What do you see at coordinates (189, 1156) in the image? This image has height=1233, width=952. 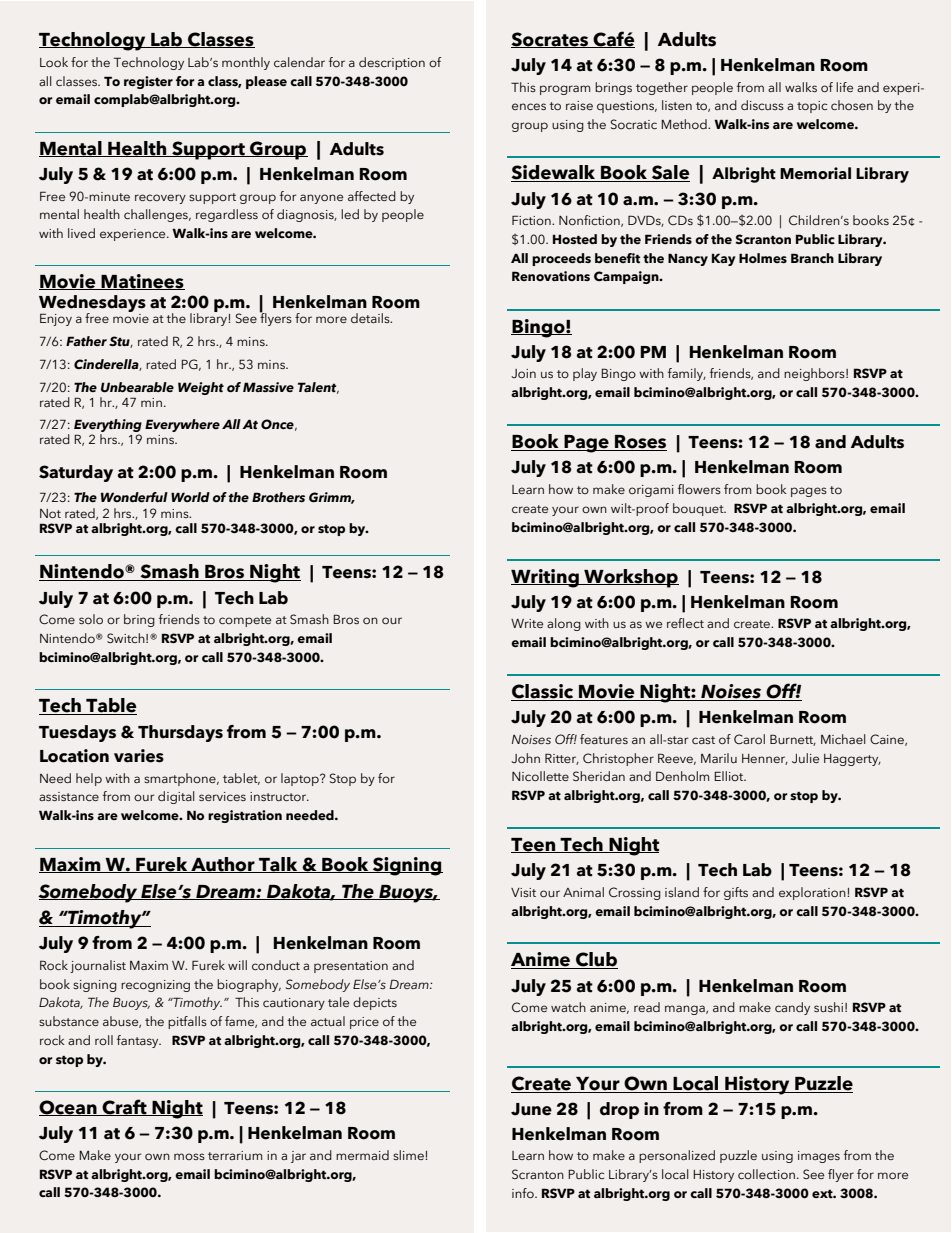 I see `moss` at bounding box center [189, 1156].
